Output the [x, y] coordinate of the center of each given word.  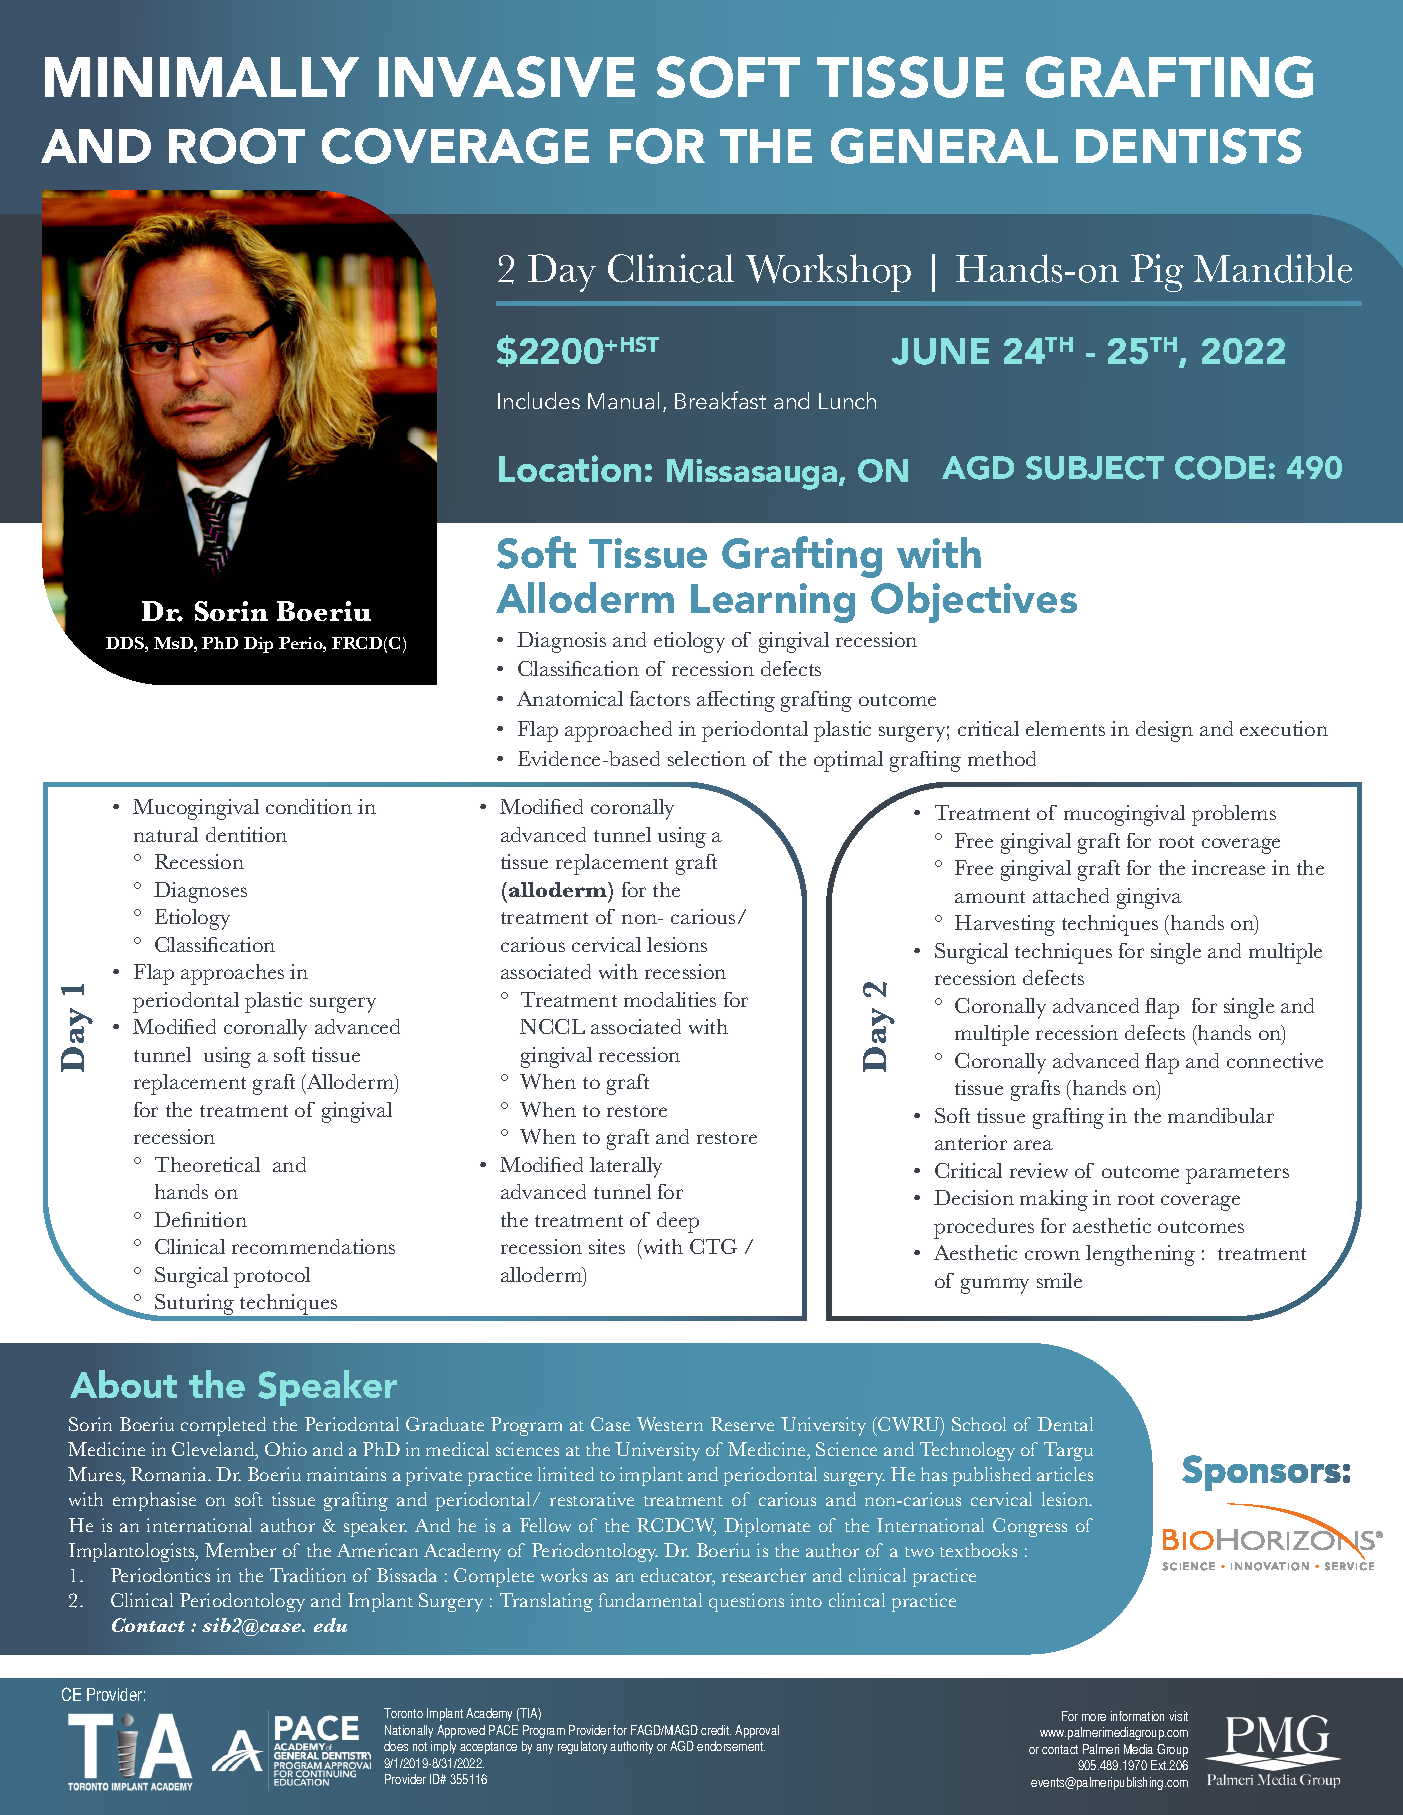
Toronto [403, 1713]
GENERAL [944, 146]
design [1164, 731]
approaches [232, 974]
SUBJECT [1095, 468]
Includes [539, 400]
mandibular [1221, 1115]
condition [309, 806]
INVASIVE [507, 77]
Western [670, 1424]
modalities [670, 999]
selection [707, 758]
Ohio [286, 1449]
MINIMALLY [202, 77]
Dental [1065, 1424]
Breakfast [720, 400]
